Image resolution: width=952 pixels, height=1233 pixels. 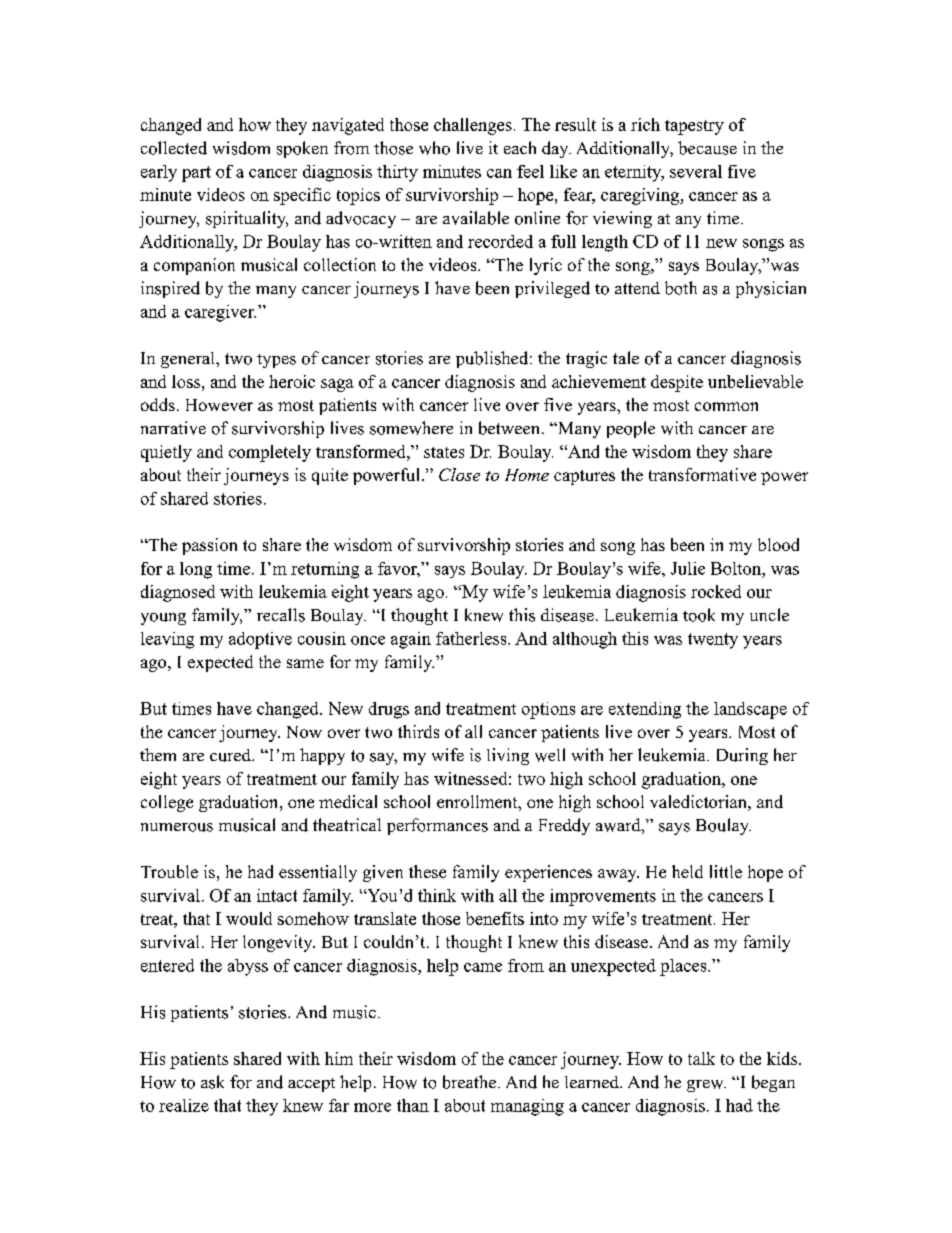 What do you see at coordinates (699, 615) in the screenshot?
I see `took` at bounding box center [699, 615].
